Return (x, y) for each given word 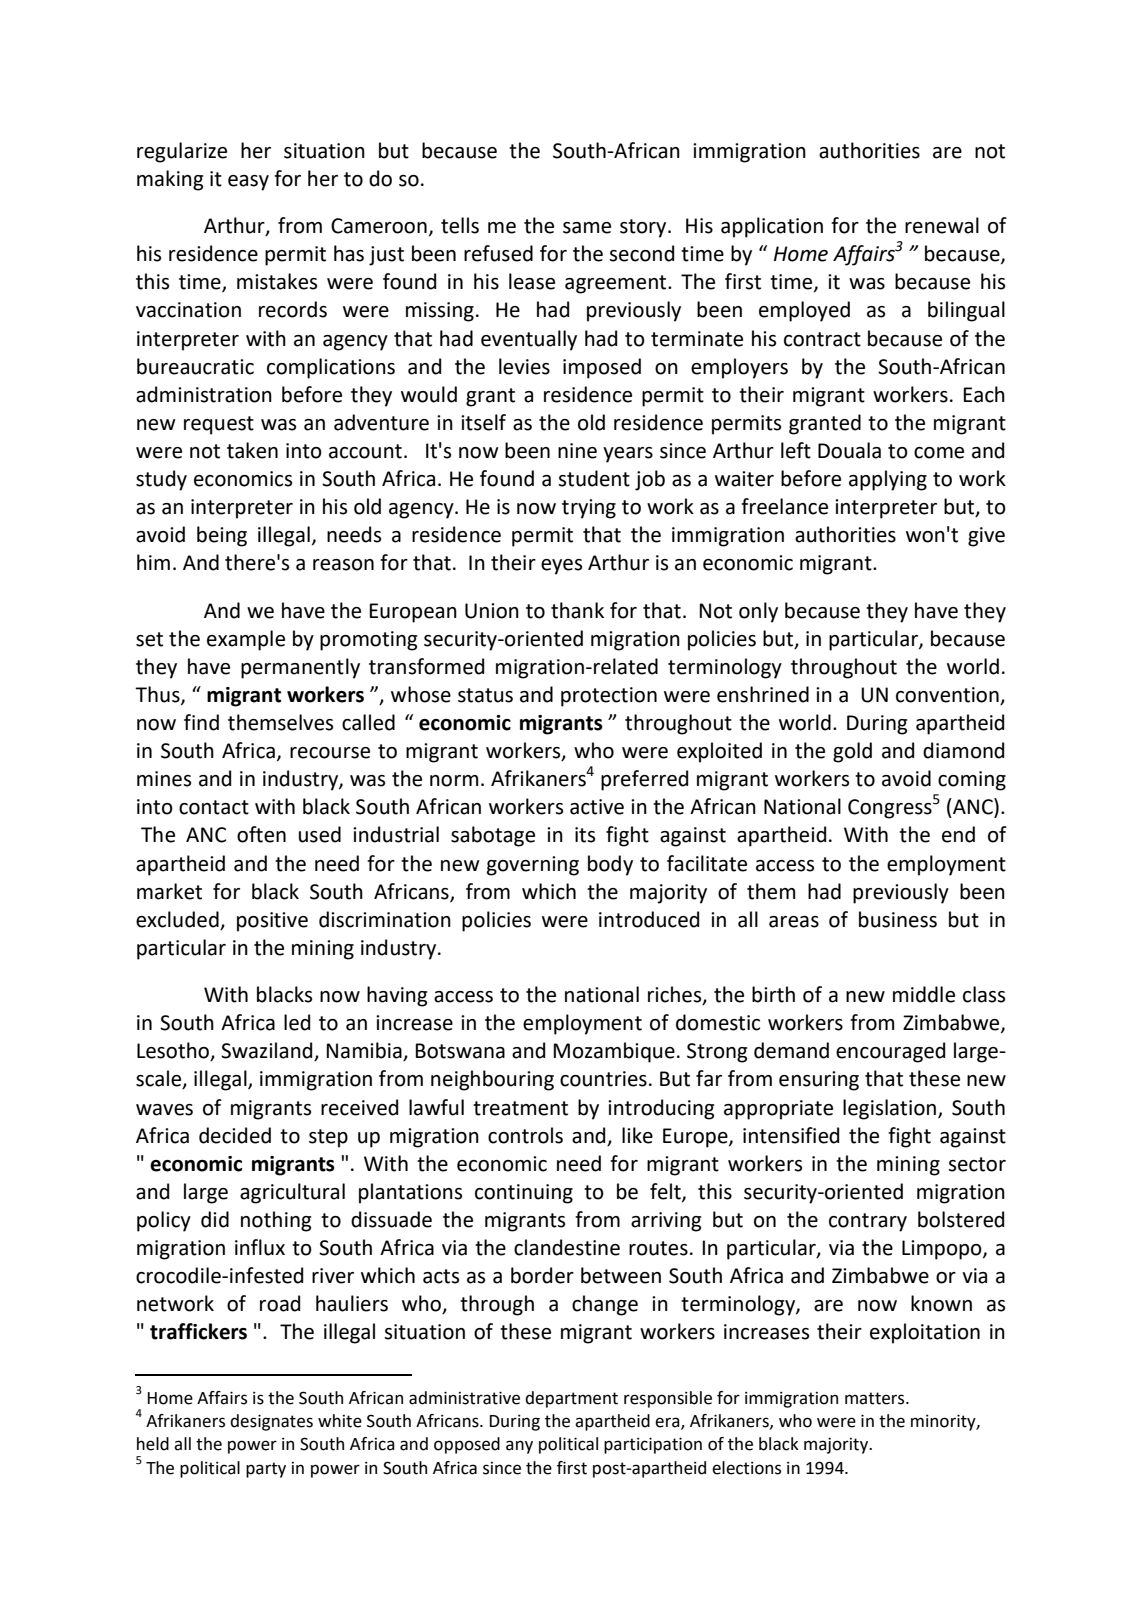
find (201, 722)
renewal (942, 225)
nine (577, 451)
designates (271, 1422)
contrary (868, 1222)
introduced (649, 919)
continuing (524, 1194)
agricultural (292, 1193)
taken (252, 450)
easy (248, 183)
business (898, 919)
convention (947, 695)
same (587, 228)
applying (888, 480)
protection (609, 697)
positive (272, 922)
